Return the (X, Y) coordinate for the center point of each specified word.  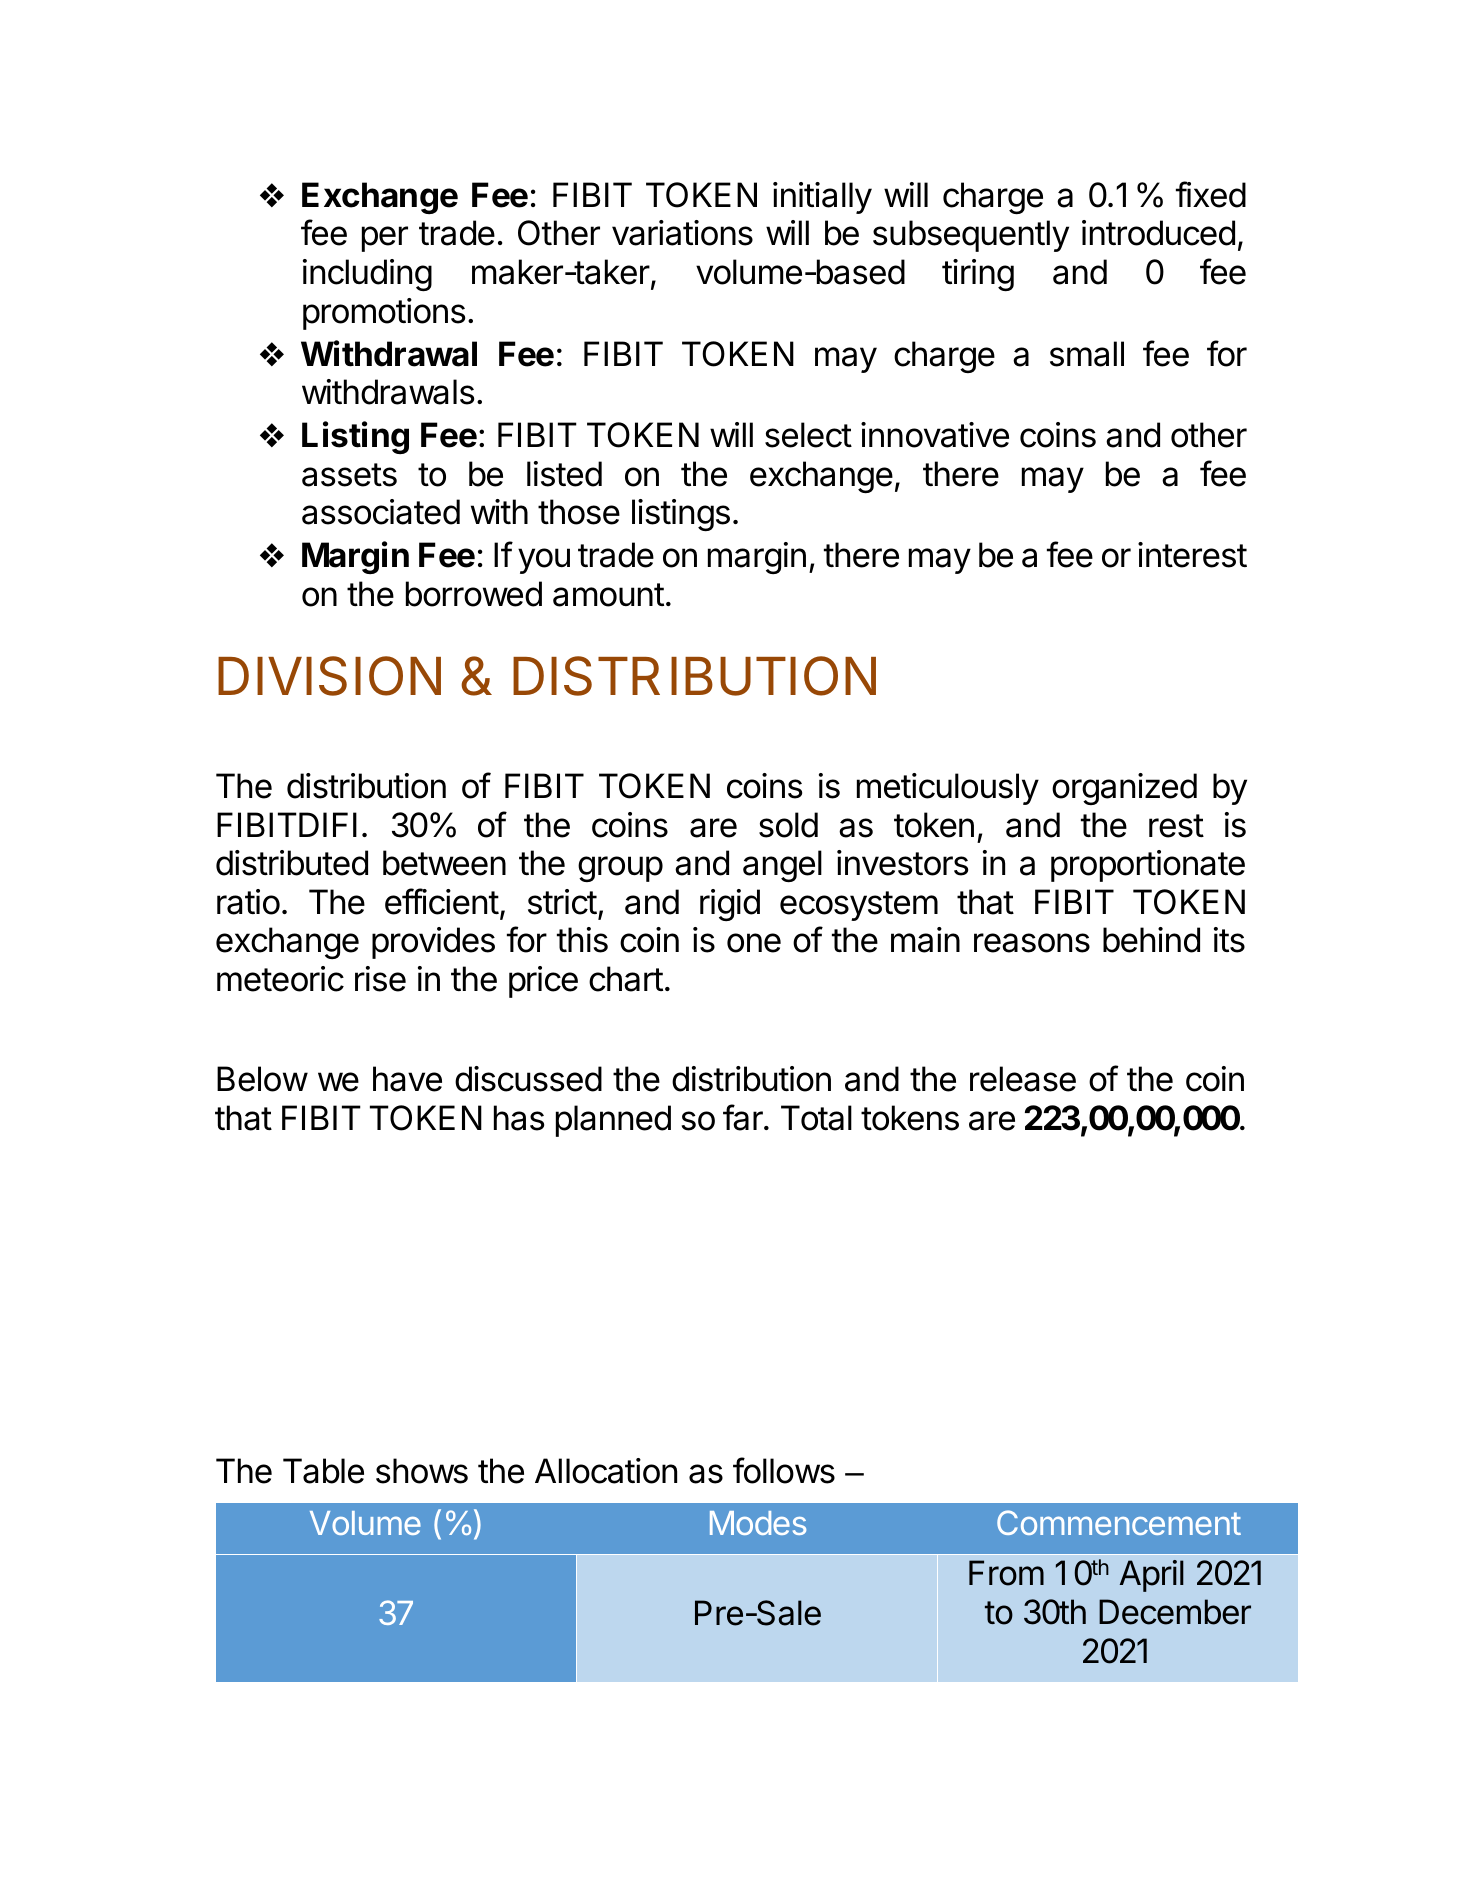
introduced (1158, 233)
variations (682, 233)
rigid (730, 905)
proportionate (1148, 866)
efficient (442, 901)
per (385, 239)
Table (323, 1471)
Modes (758, 1523)
